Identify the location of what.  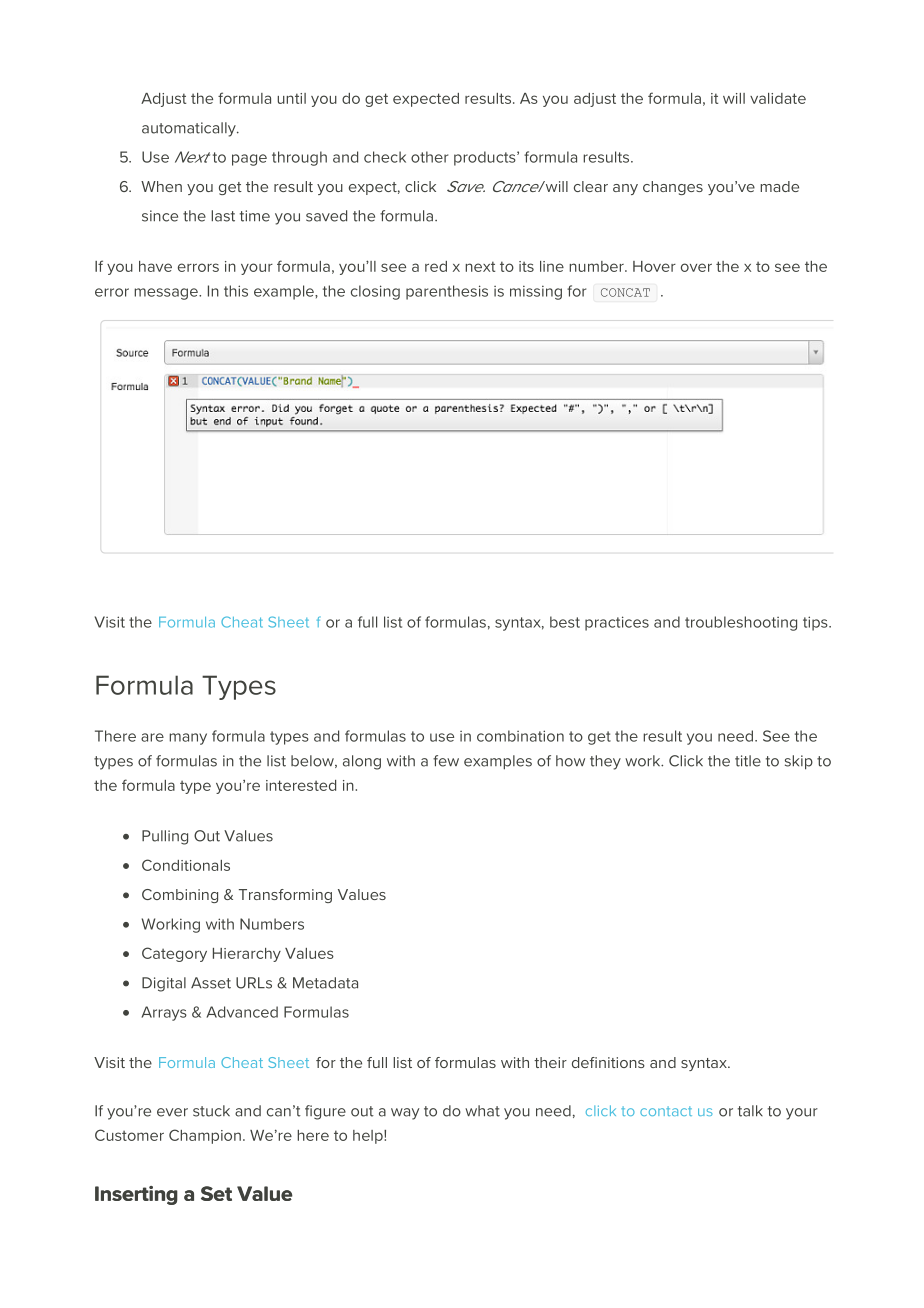
(482, 1111).
